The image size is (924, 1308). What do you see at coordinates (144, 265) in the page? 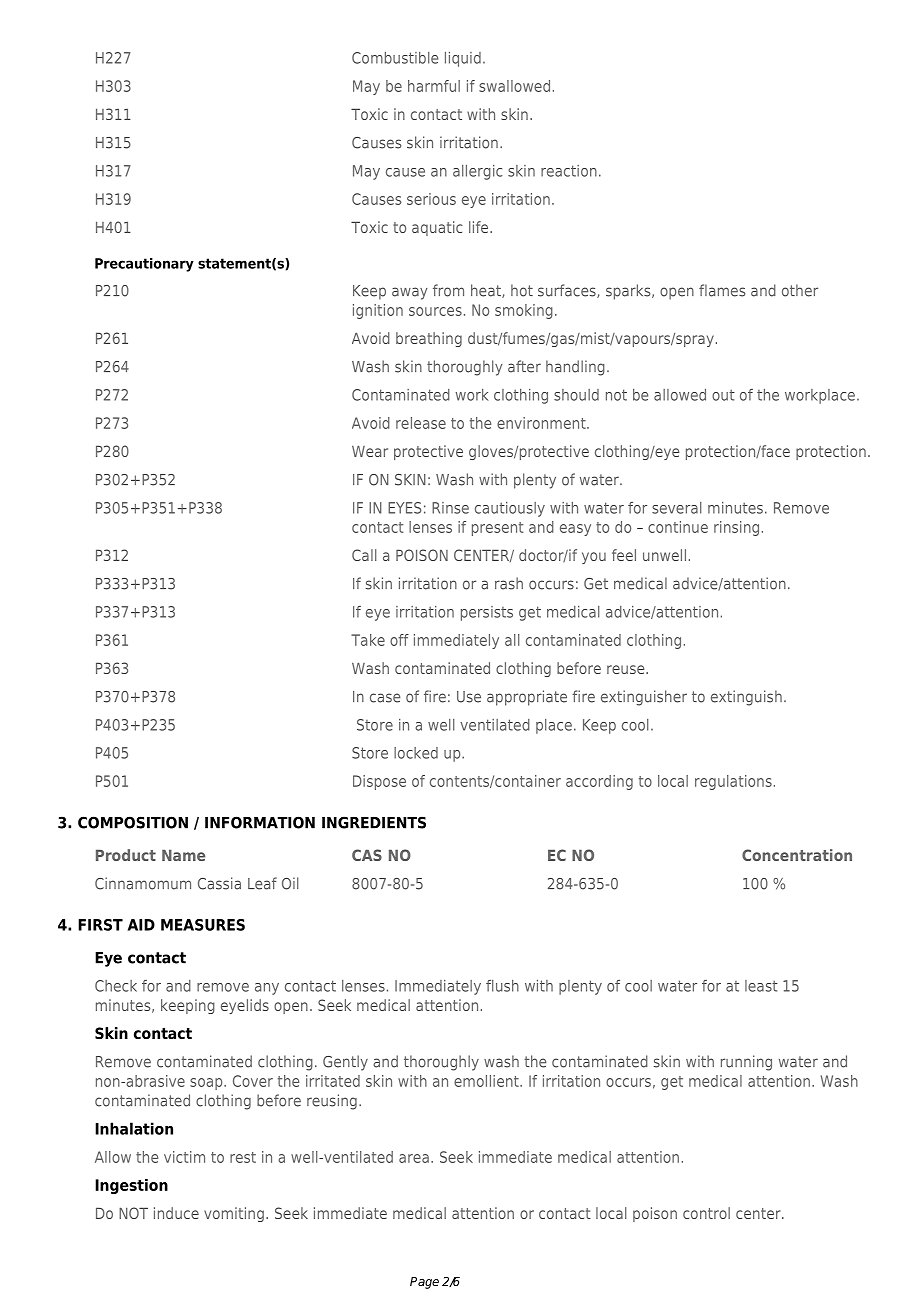
I see `Precautionary` at bounding box center [144, 265].
